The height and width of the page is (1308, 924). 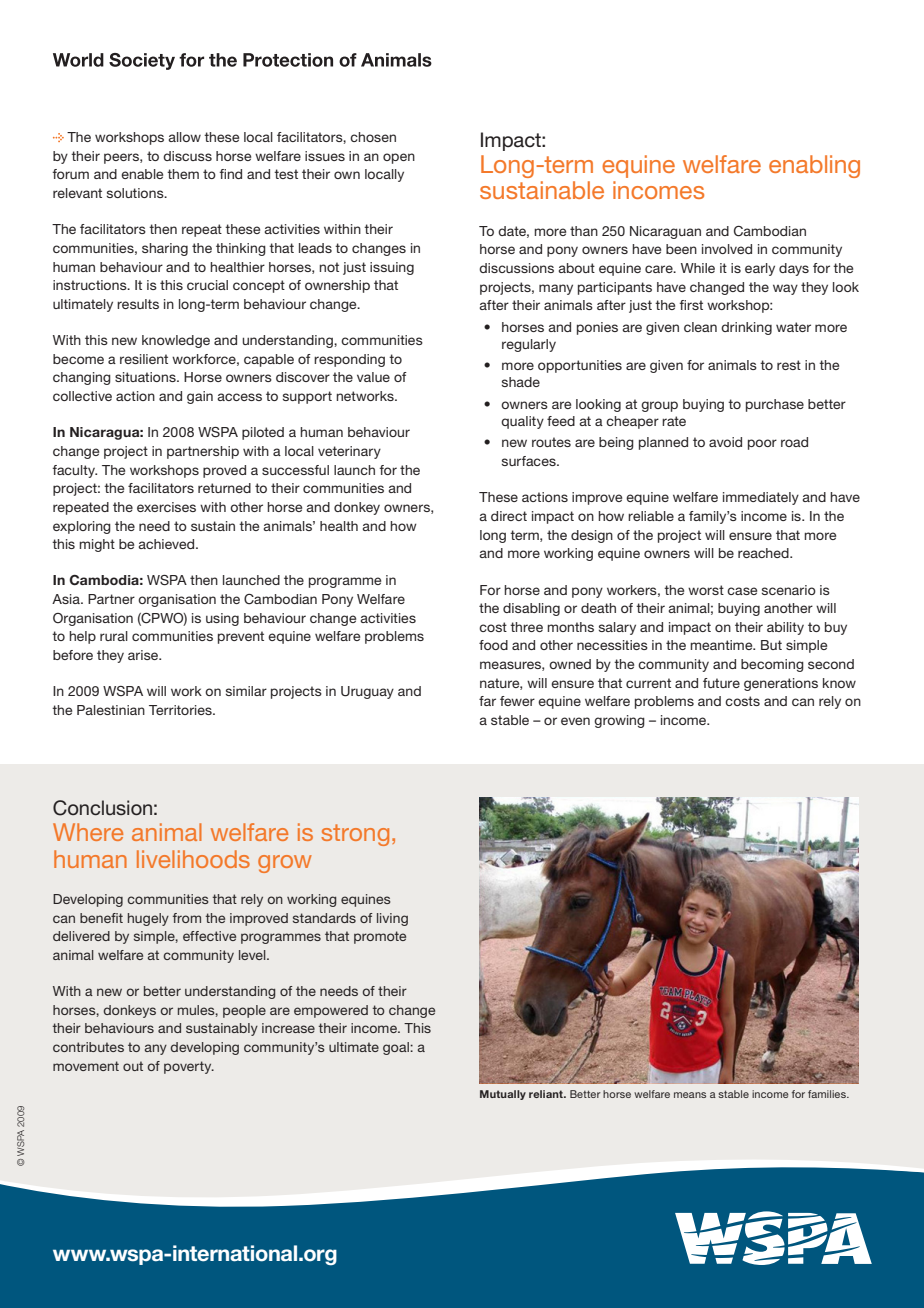 I want to click on poverty, so click(x=189, y=1067).
